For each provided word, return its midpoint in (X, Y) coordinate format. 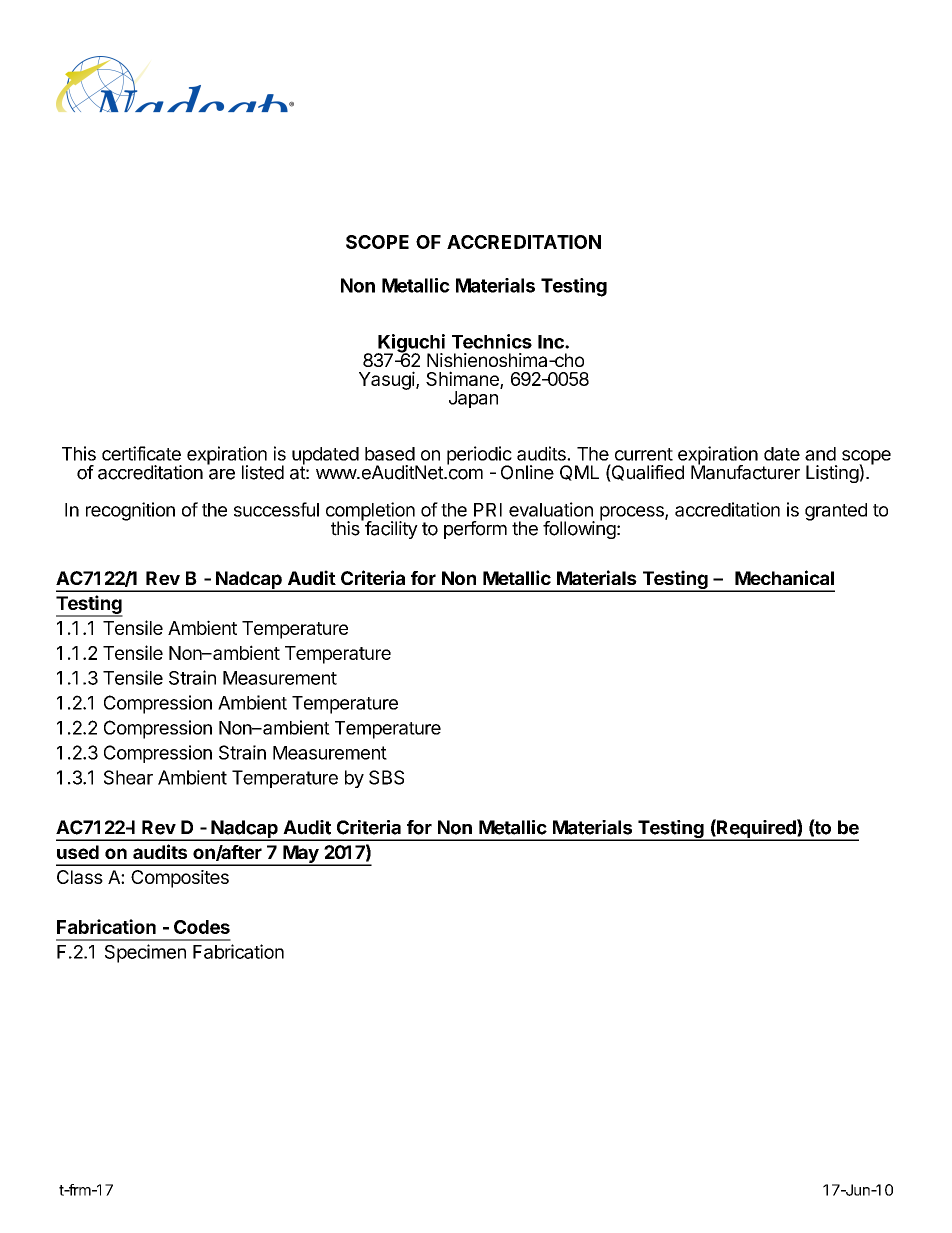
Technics (492, 341)
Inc (552, 342)
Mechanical (784, 577)
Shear (128, 777)
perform (475, 530)
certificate (141, 453)
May (301, 855)
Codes (202, 927)
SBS (386, 777)
